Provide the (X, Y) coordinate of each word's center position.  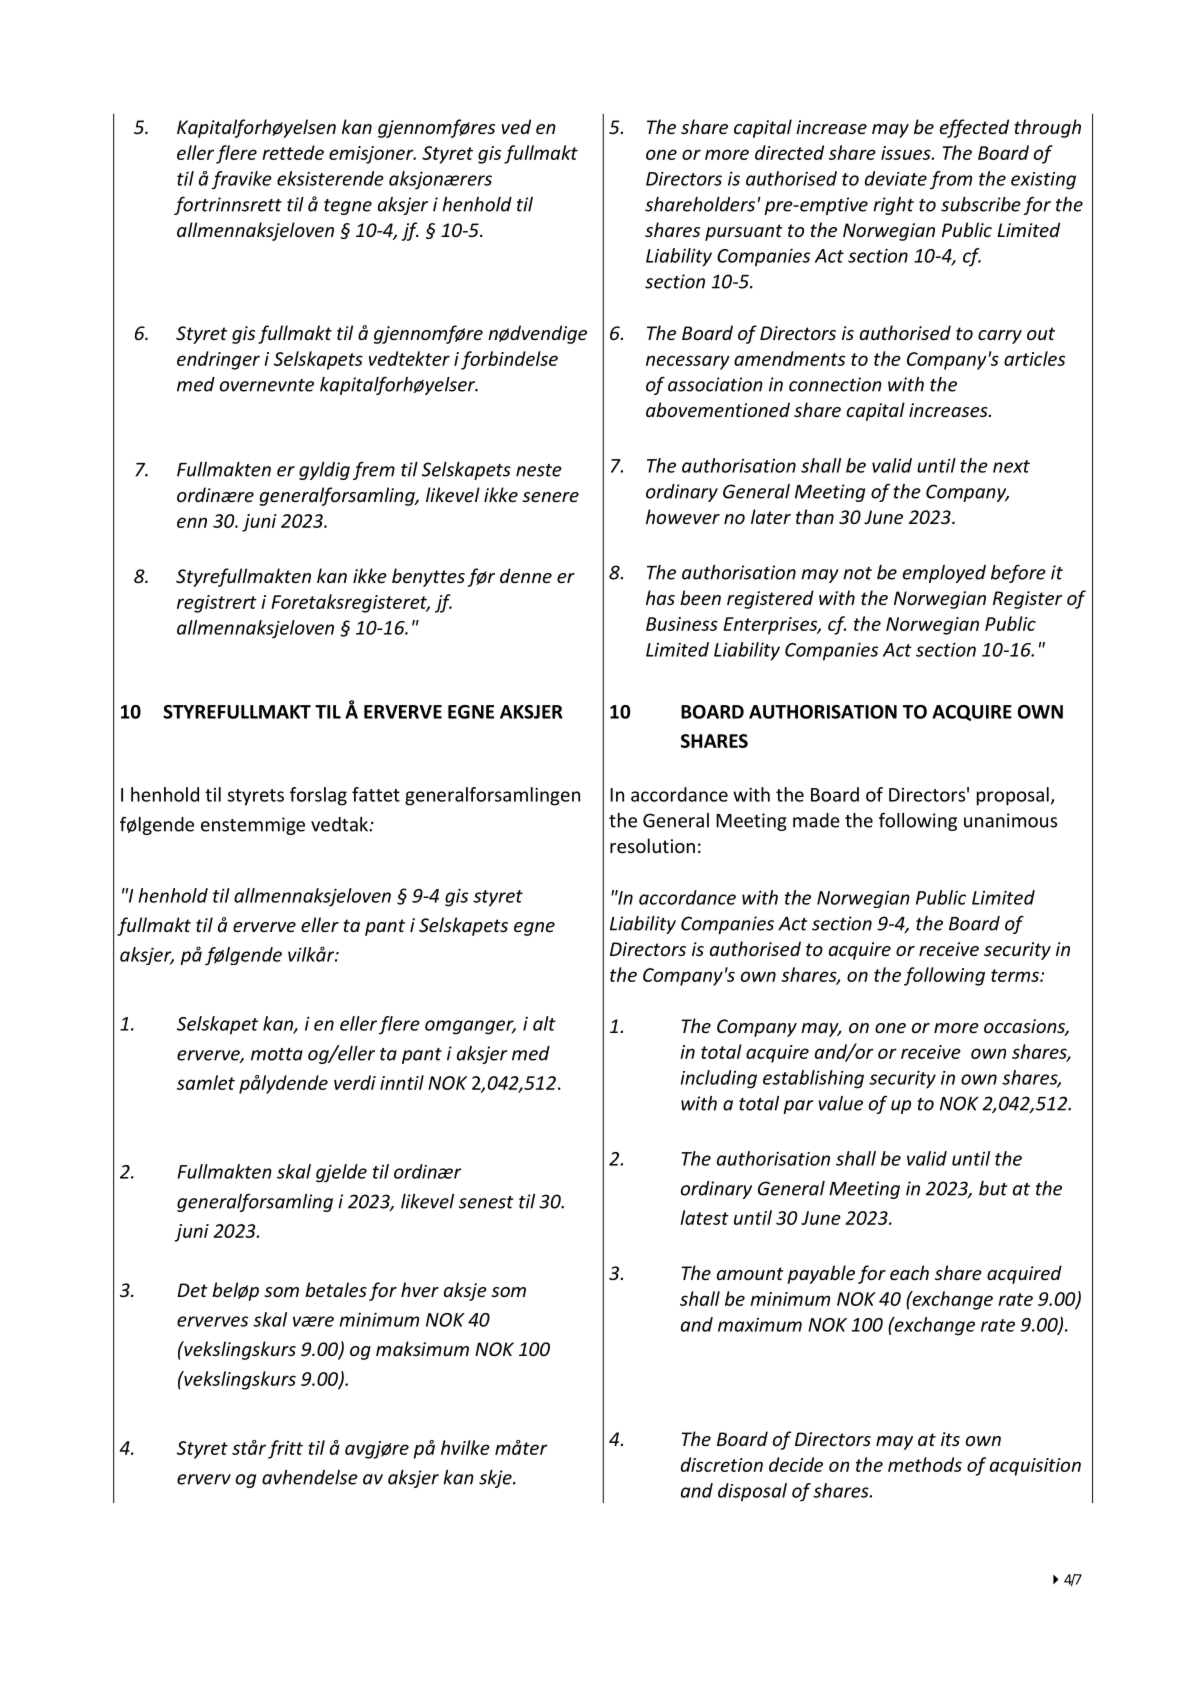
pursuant (744, 232)
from (951, 180)
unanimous (1010, 820)
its (950, 1439)
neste (539, 470)
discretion (722, 1464)
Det (192, 1290)
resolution (652, 845)
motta (277, 1054)
